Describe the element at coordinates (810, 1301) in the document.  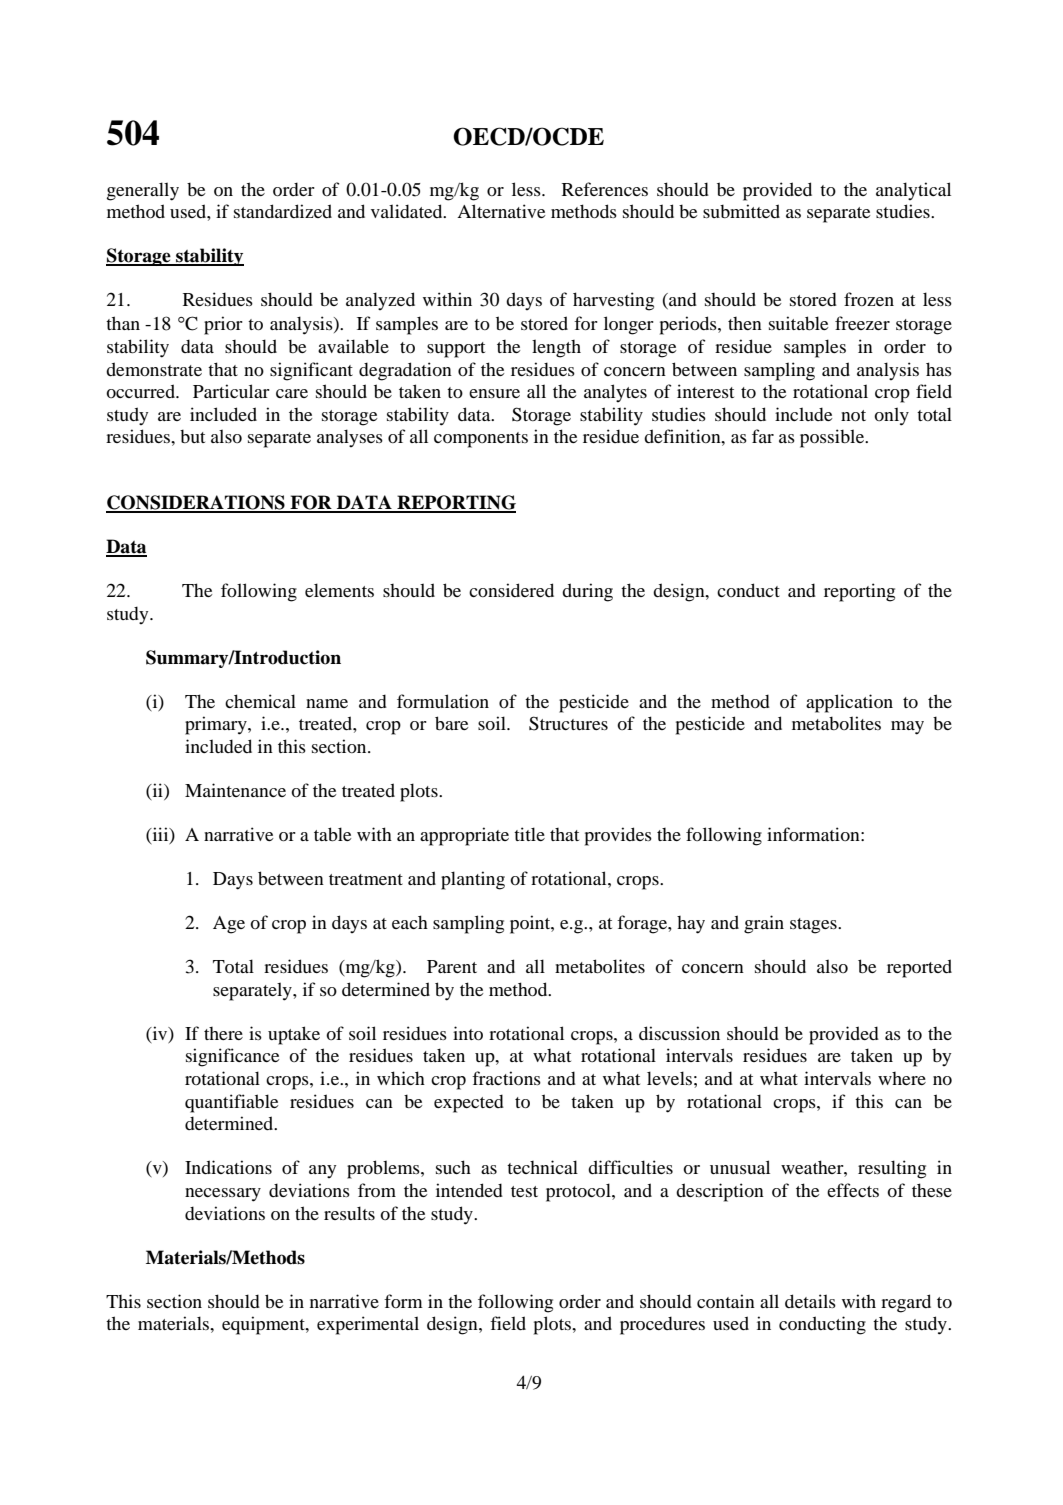
I see `details` at that location.
